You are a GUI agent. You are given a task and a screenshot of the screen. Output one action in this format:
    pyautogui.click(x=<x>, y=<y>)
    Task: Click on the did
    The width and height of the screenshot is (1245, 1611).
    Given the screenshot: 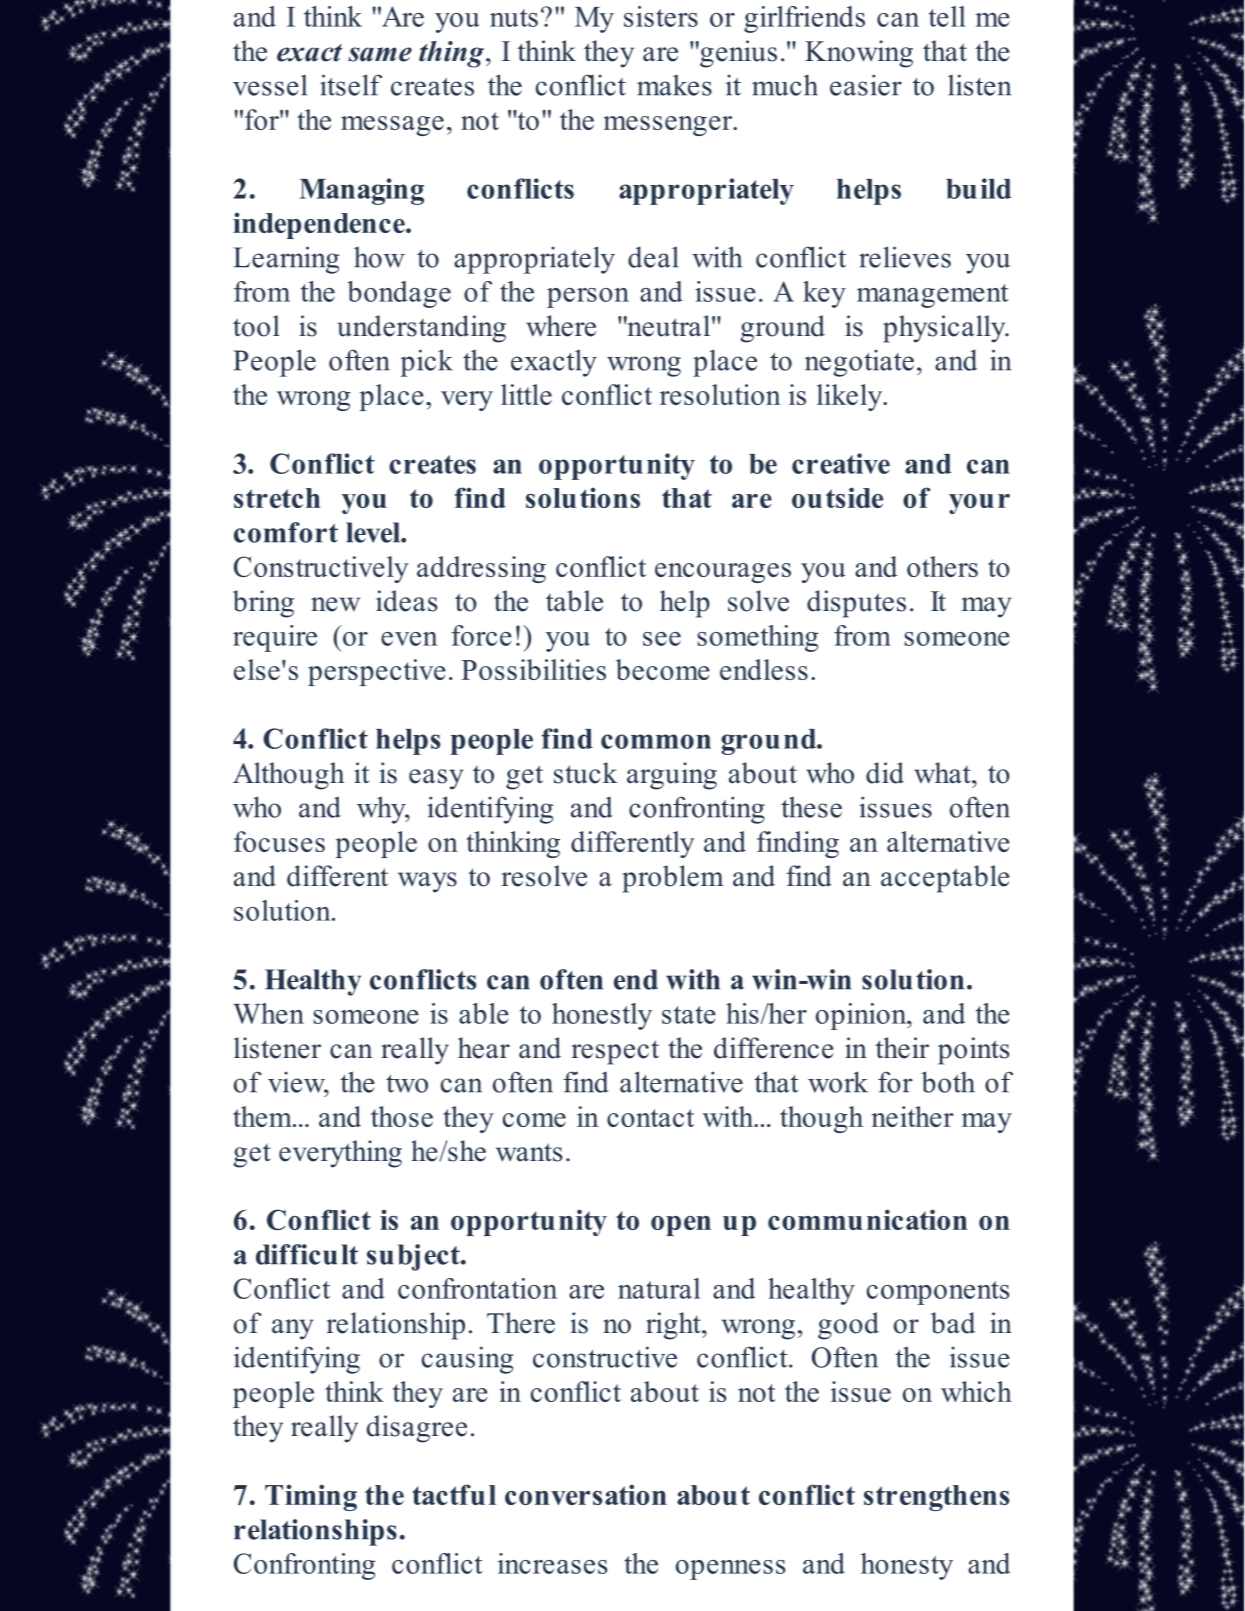 What is the action you would take?
    pyautogui.click(x=885, y=773)
